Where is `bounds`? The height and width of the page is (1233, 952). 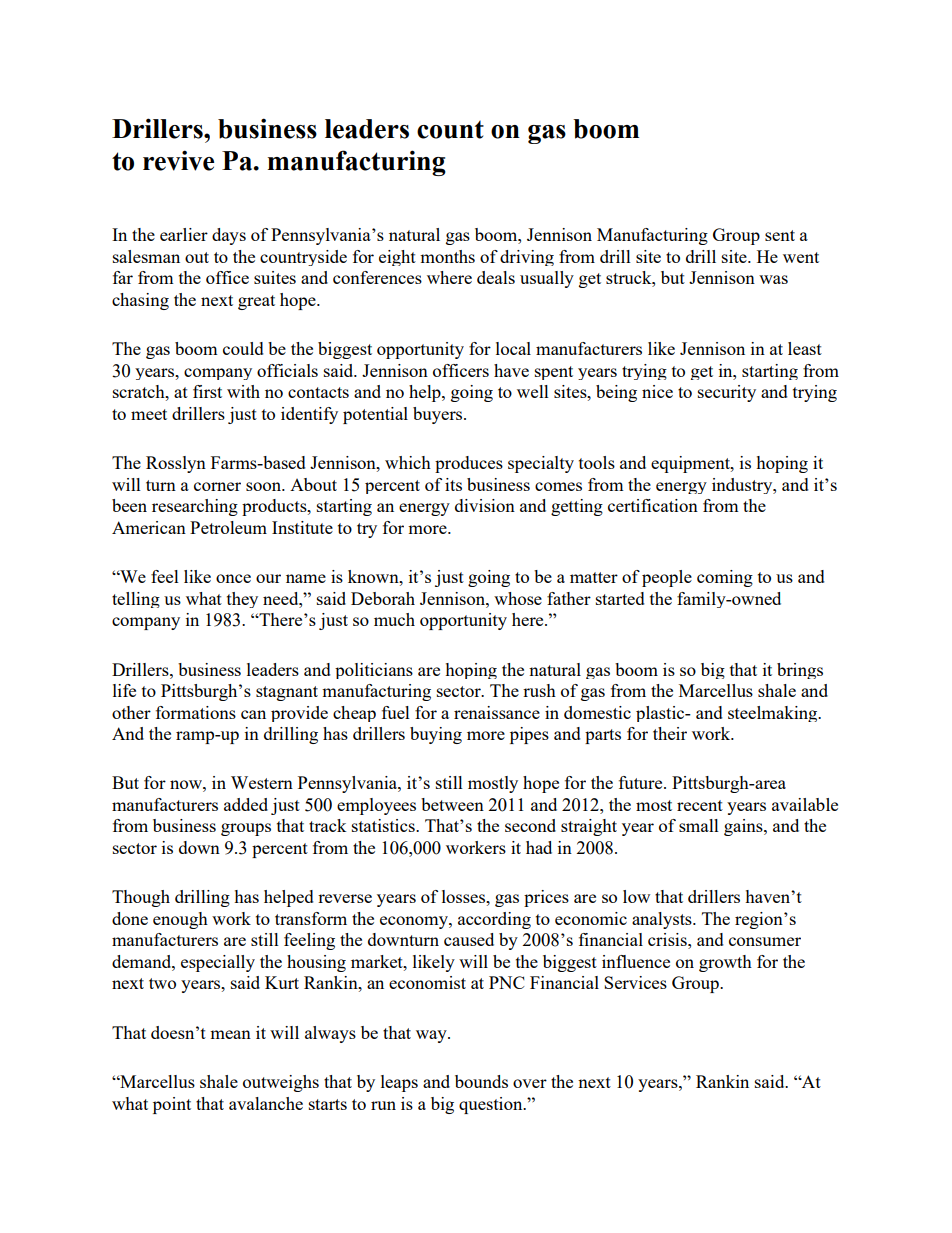
bounds is located at coordinates (481, 1081).
